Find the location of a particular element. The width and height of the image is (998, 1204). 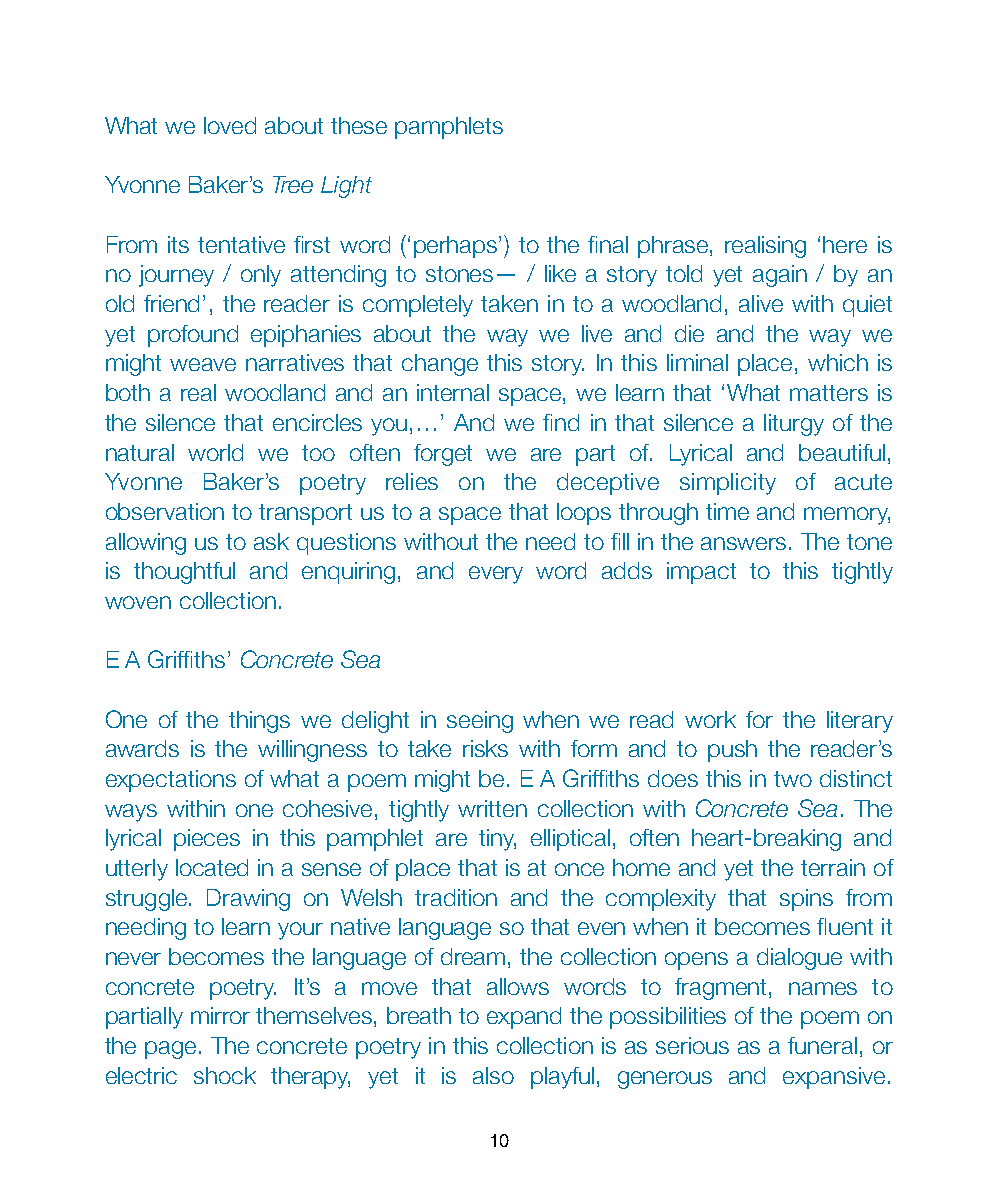

also is located at coordinates (493, 1075).
